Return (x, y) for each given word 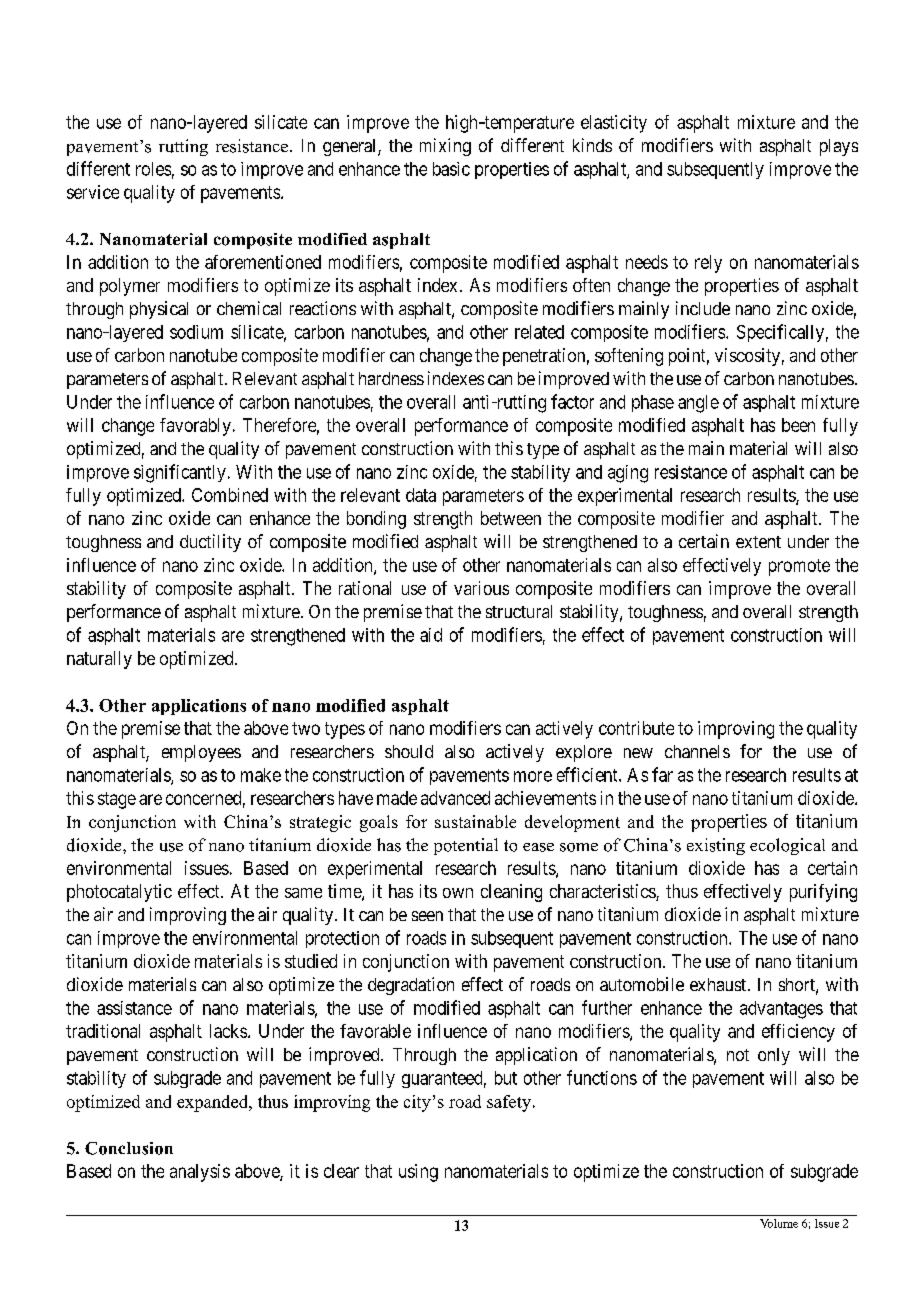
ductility (210, 543)
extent (758, 542)
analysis (200, 1173)
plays (839, 147)
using (418, 1173)
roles (153, 169)
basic (451, 169)
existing (716, 846)
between (511, 518)
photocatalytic (119, 893)
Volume (779, 1223)
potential (466, 846)
